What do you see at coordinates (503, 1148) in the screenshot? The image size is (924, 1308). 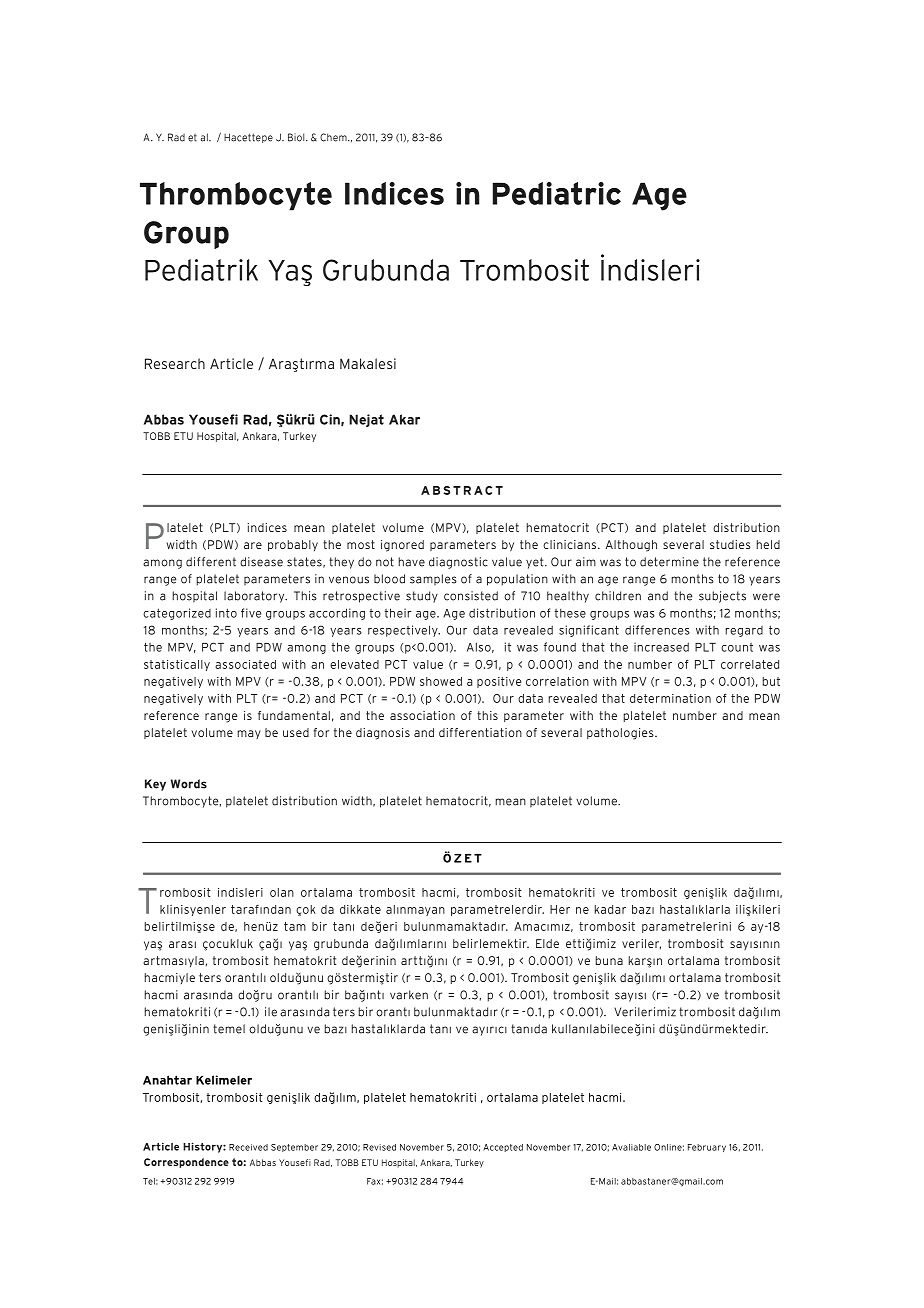 I see `Accepted` at bounding box center [503, 1148].
